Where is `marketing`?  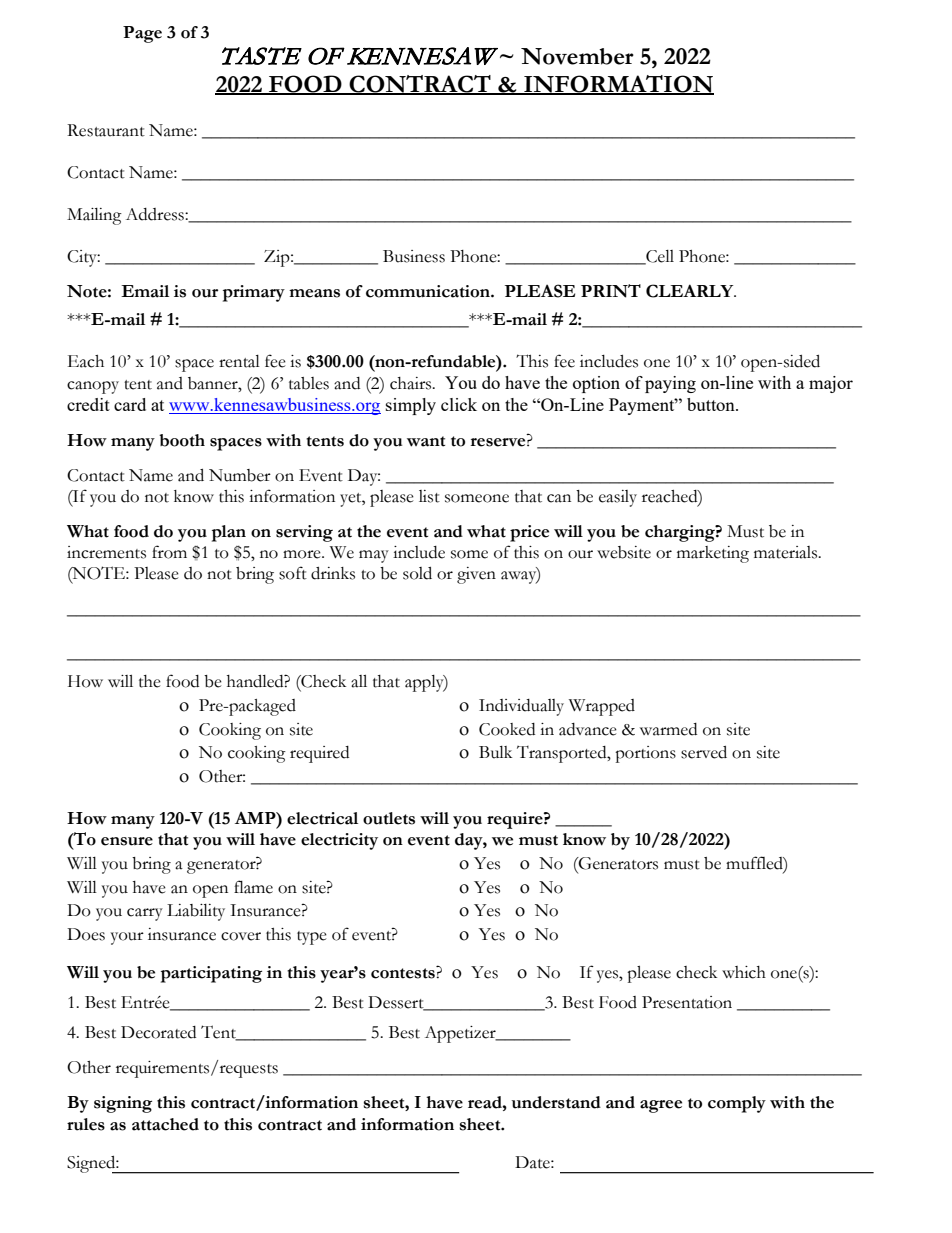 marketing is located at coordinates (713, 554).
